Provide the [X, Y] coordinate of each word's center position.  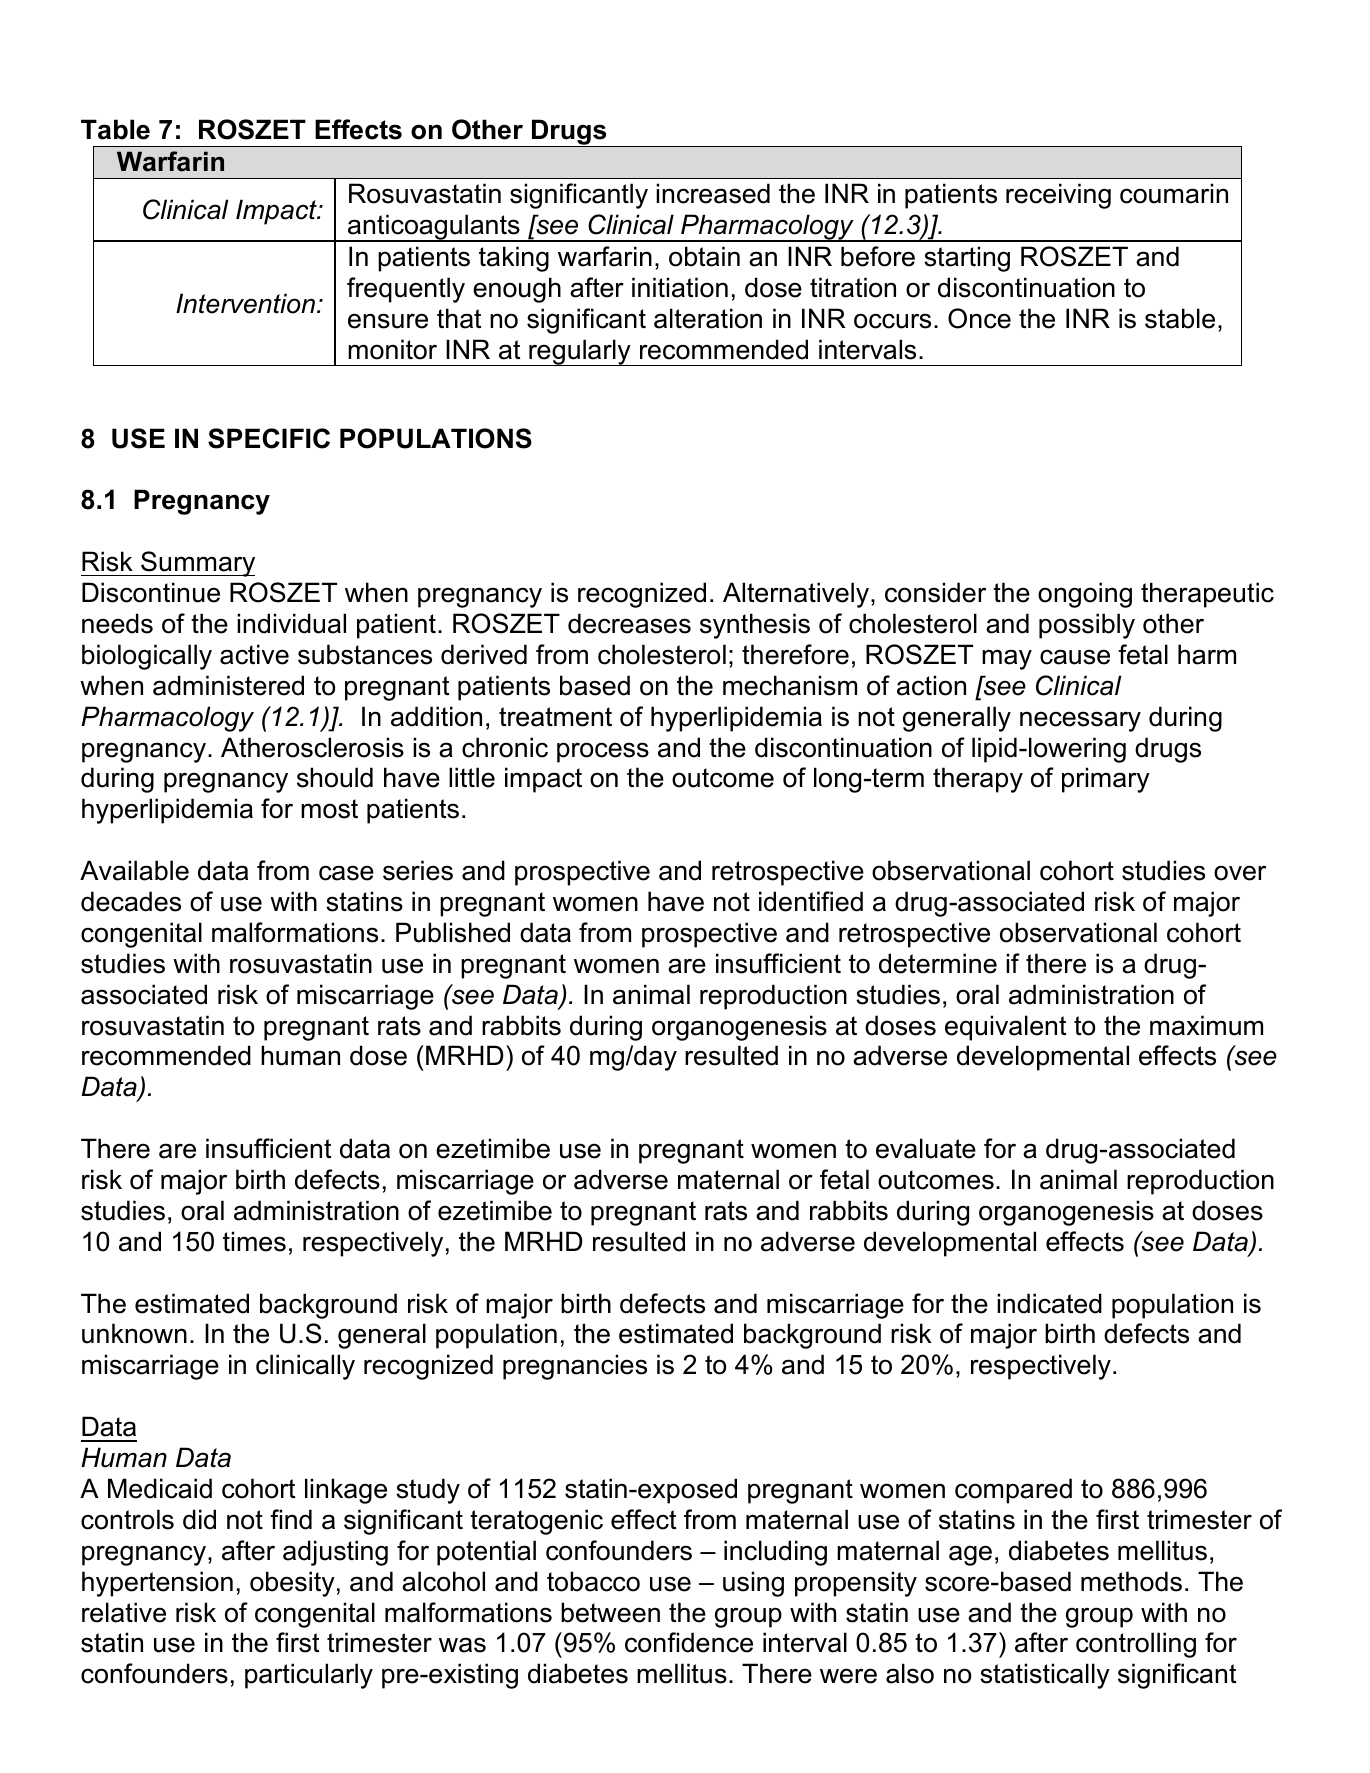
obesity [292, 1584]
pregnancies [575, 1367]
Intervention [247, 303]
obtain [704, 256]
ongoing [1085, 595]
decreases [629, 623]
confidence [689, 1642]
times [254, 1241]
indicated [1049, 1303]
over [1240, 873]
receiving [1058, 196]
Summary [197, 564]
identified [811, 901]
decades [131, 901]
